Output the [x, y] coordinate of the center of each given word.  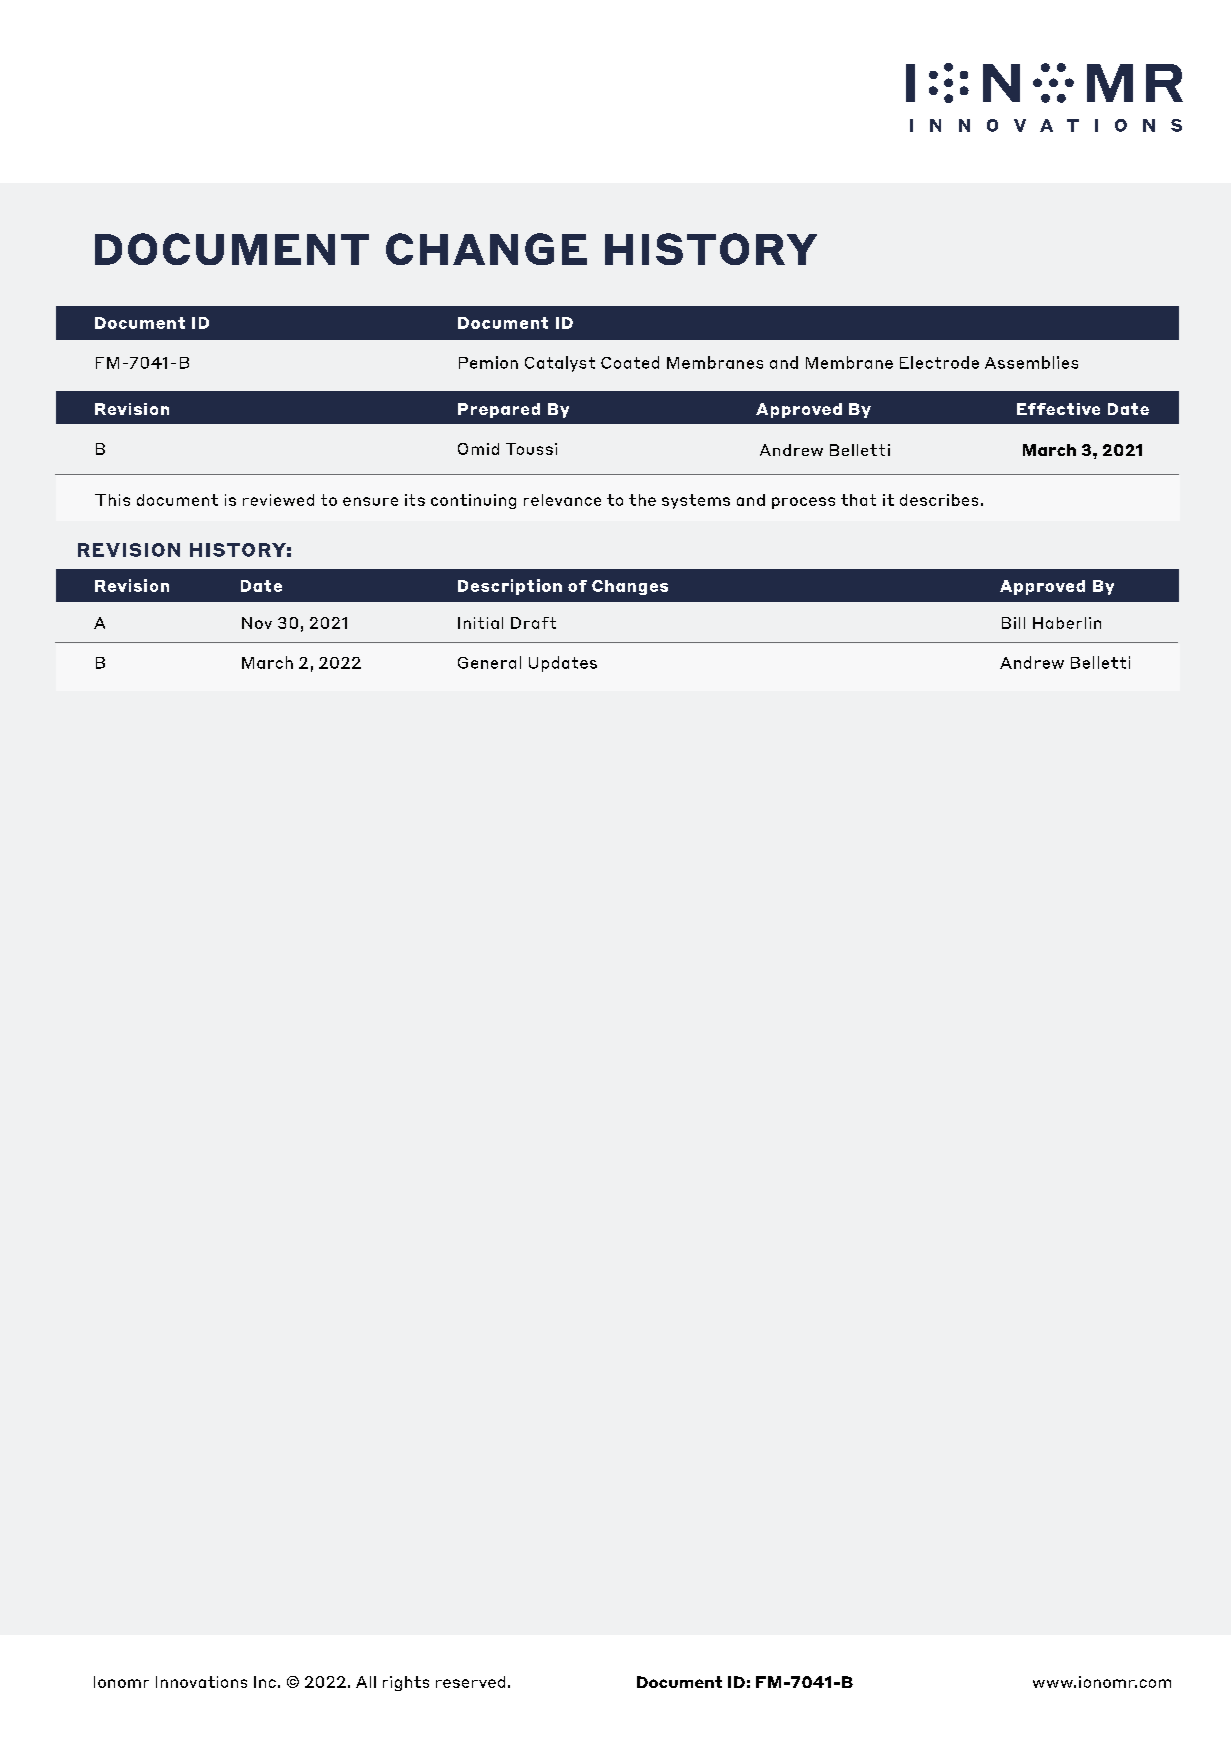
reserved [470, 1682]
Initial [480, 623]
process [803, 503]
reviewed [278, 500]
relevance [562, 500]
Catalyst [560, 364]
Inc [265, 1682]
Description [510, 587]
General [489, 662]
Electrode [939, 362]
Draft [533, 623]
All [366, 1682]
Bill [1013, 623]
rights [406, 1683]
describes [939, 500]
